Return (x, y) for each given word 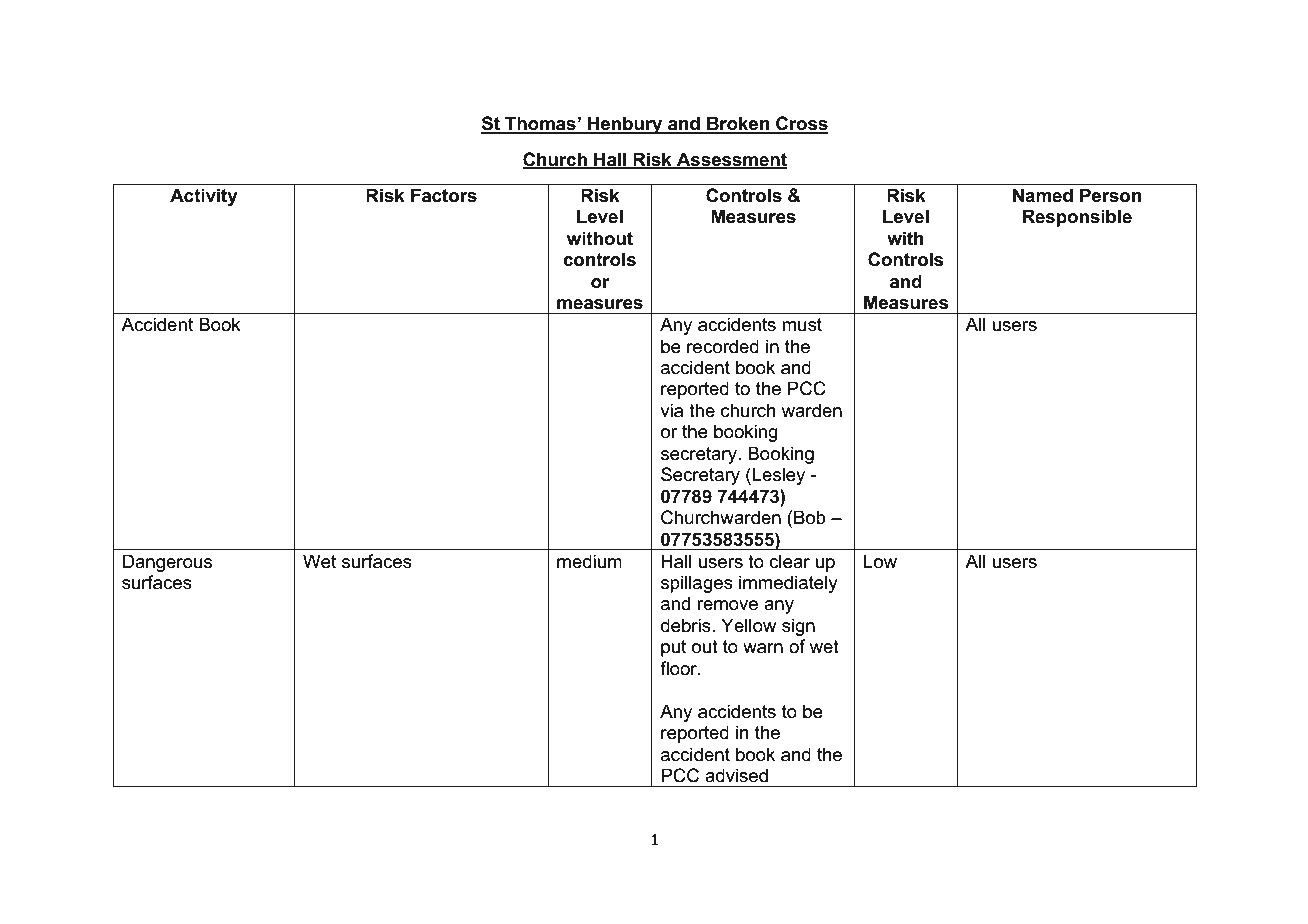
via (671, 410)
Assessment (731, 160)
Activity (204, 197)
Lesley (779, 476)
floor (680, 668)
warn (763, 648)
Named (1043, 195)
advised (736, 775)
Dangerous (167, 563)
